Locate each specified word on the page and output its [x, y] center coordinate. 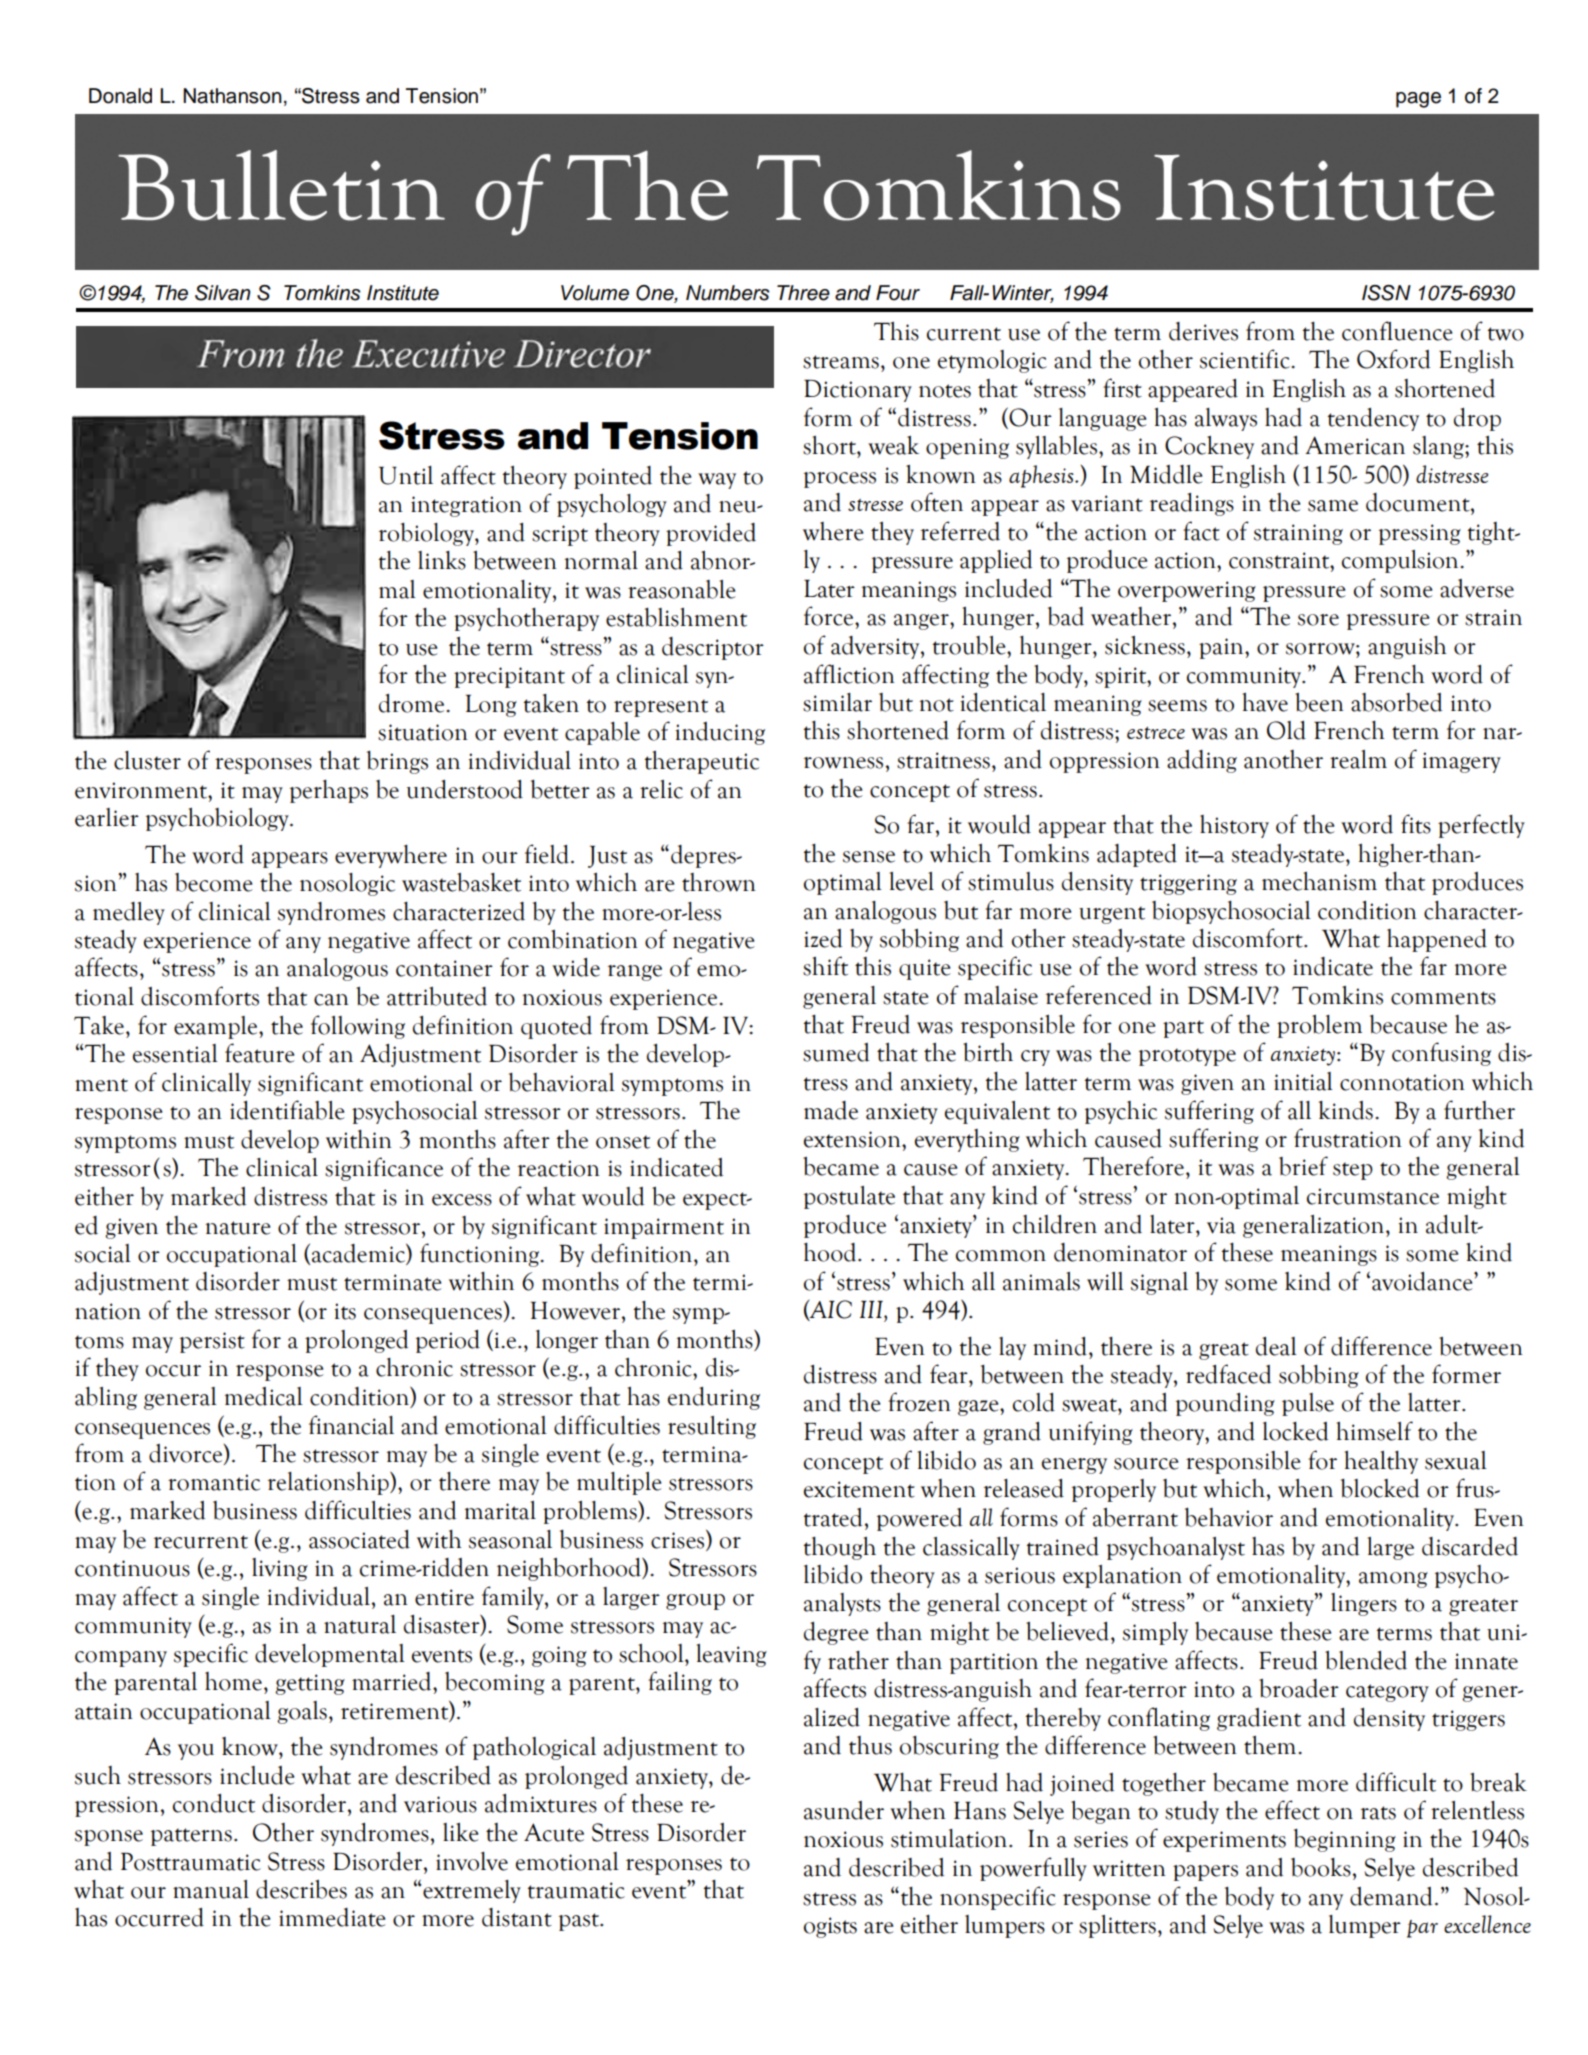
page [1418, 100]
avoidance [1423, 1281]
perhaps [329, 791]
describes [301, 1889]
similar [837, 702]
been [1319, 702]
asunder [844, 1810]
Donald [120, 96]
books [1321, 1867]
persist [212, 1342]
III [872, 1309]
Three [803, 293]
